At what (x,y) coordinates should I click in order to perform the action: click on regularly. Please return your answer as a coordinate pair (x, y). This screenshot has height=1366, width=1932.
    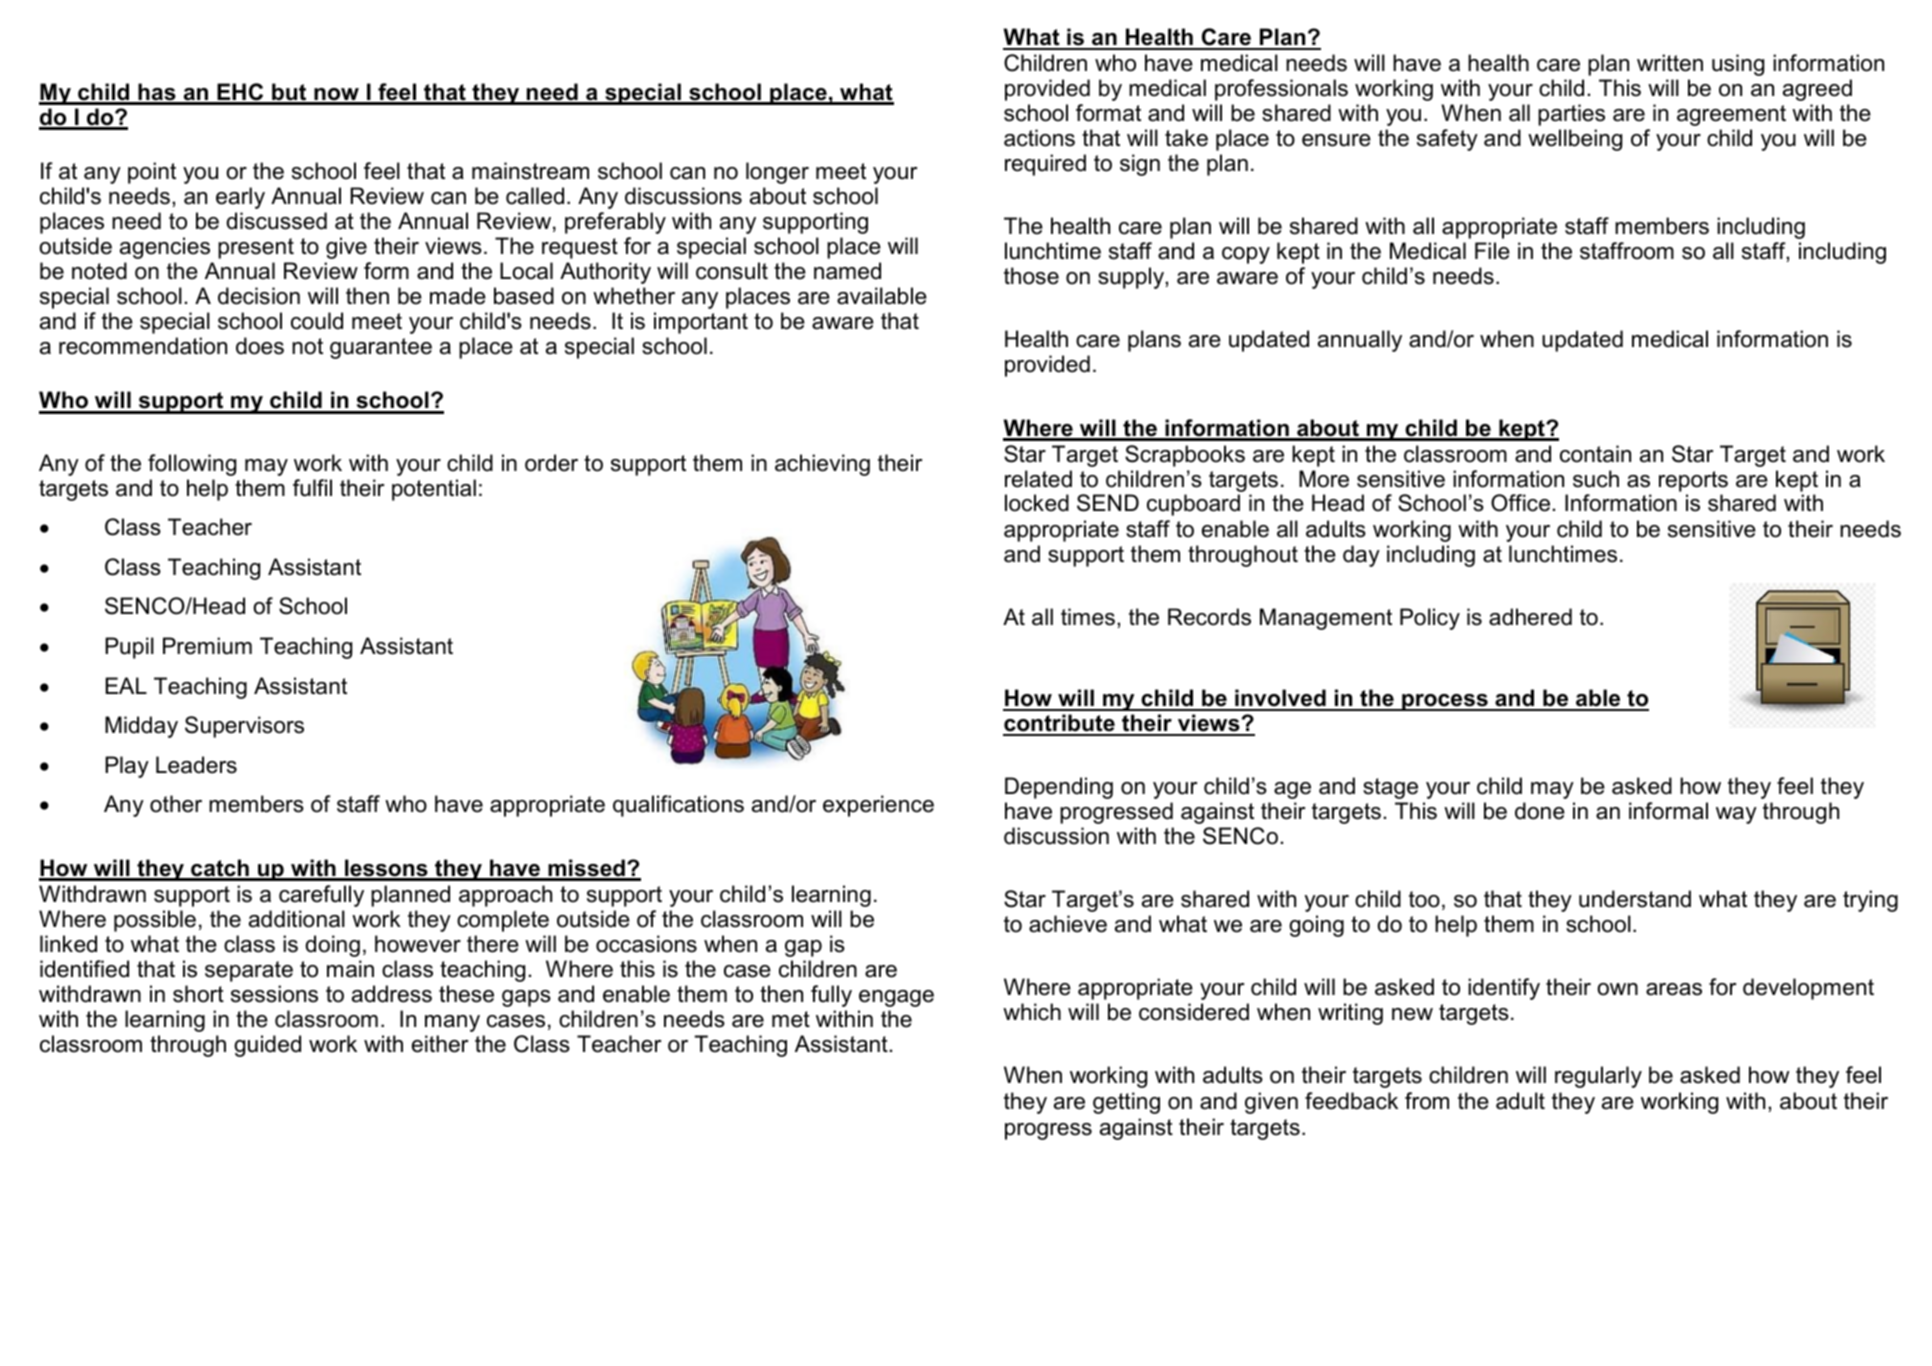
    Looking at the image, I should click on (1598, 1077).
